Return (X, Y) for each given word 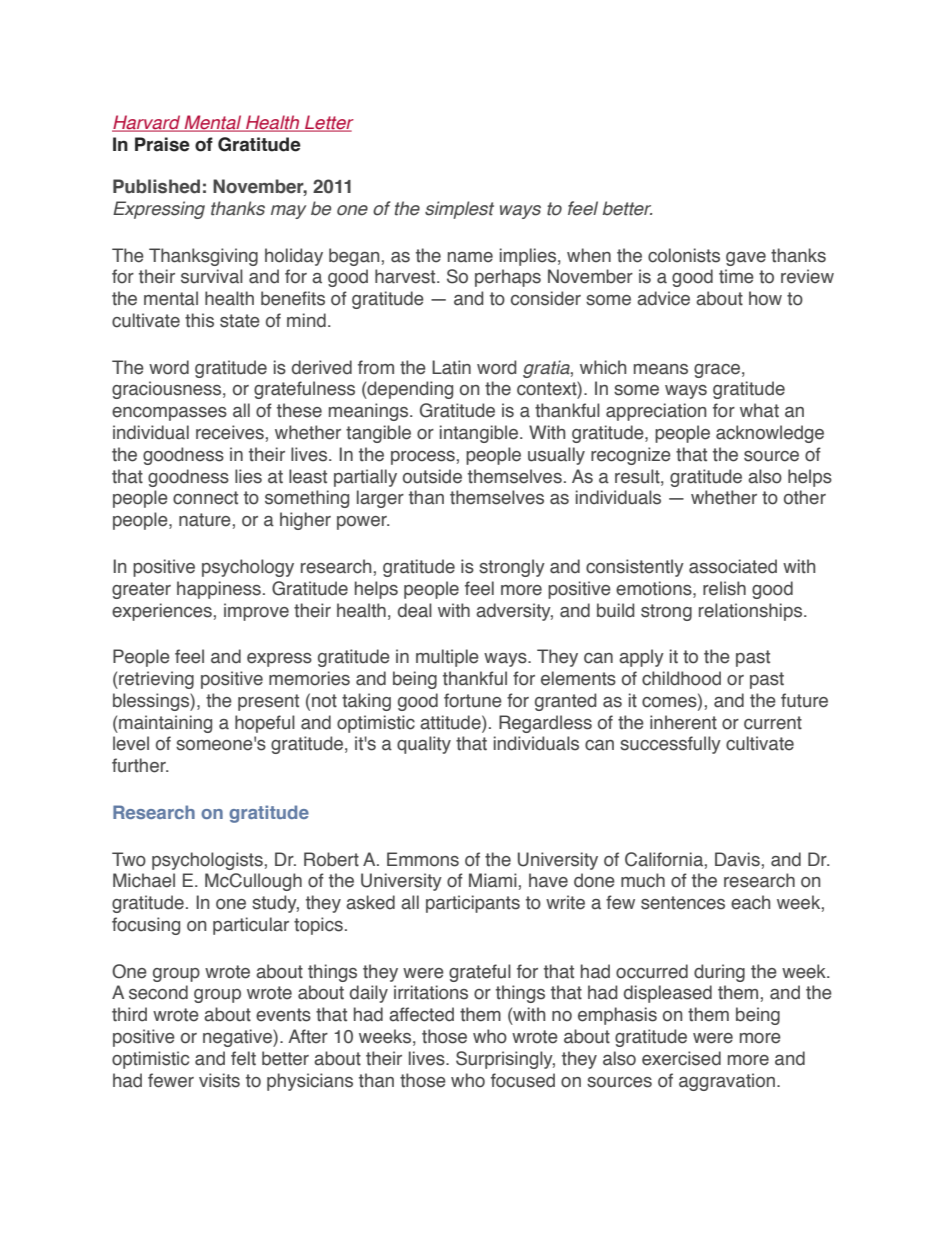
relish (724, 588)
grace (717, 371)
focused (523, 1080)
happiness (219, 590)
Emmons (423, 859)
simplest (459, 210)
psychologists (207, 861)
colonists (684, 255)
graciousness (168, 390)
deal (415, 610)
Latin (451, 367)
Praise (162, 144)
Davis (737, 859)
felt (243, 1058)
